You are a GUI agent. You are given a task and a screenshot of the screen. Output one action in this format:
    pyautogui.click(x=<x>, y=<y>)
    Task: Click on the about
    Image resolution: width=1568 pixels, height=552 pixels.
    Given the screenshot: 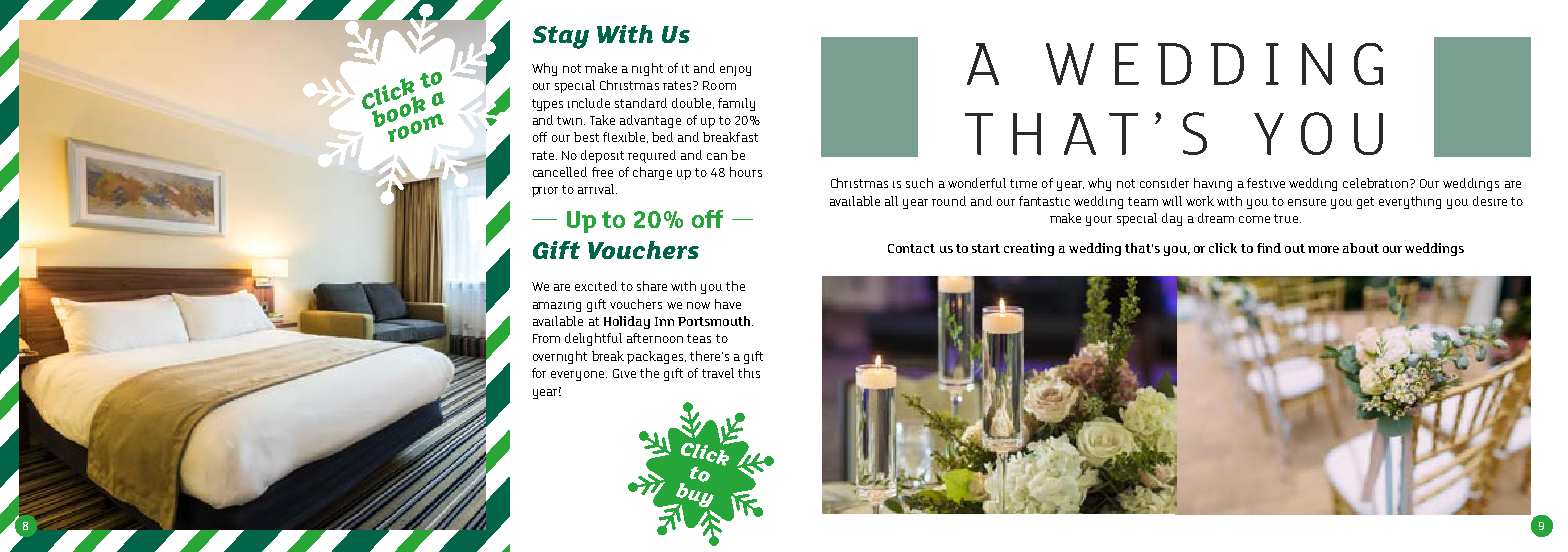 What is the action you would take?
    pyautogui.click(x=1361, y=248)
